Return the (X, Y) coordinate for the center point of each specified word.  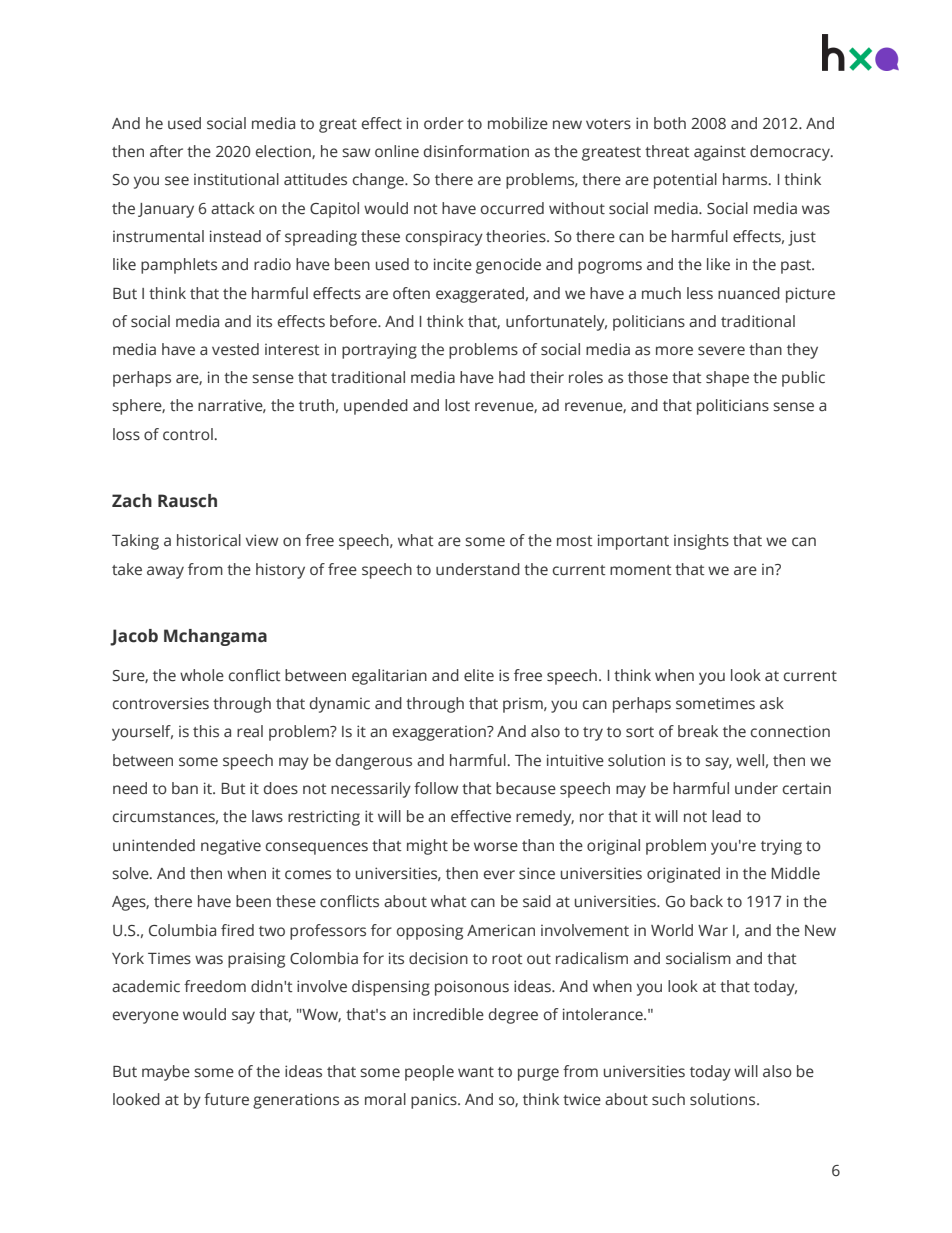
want (476, 1072)
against (720, 153)
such (668, 1099)
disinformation (476, 151)
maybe (166, 1073)
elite (479, 675)
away (165, 572)
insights (701, 542)
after (166, 151)
